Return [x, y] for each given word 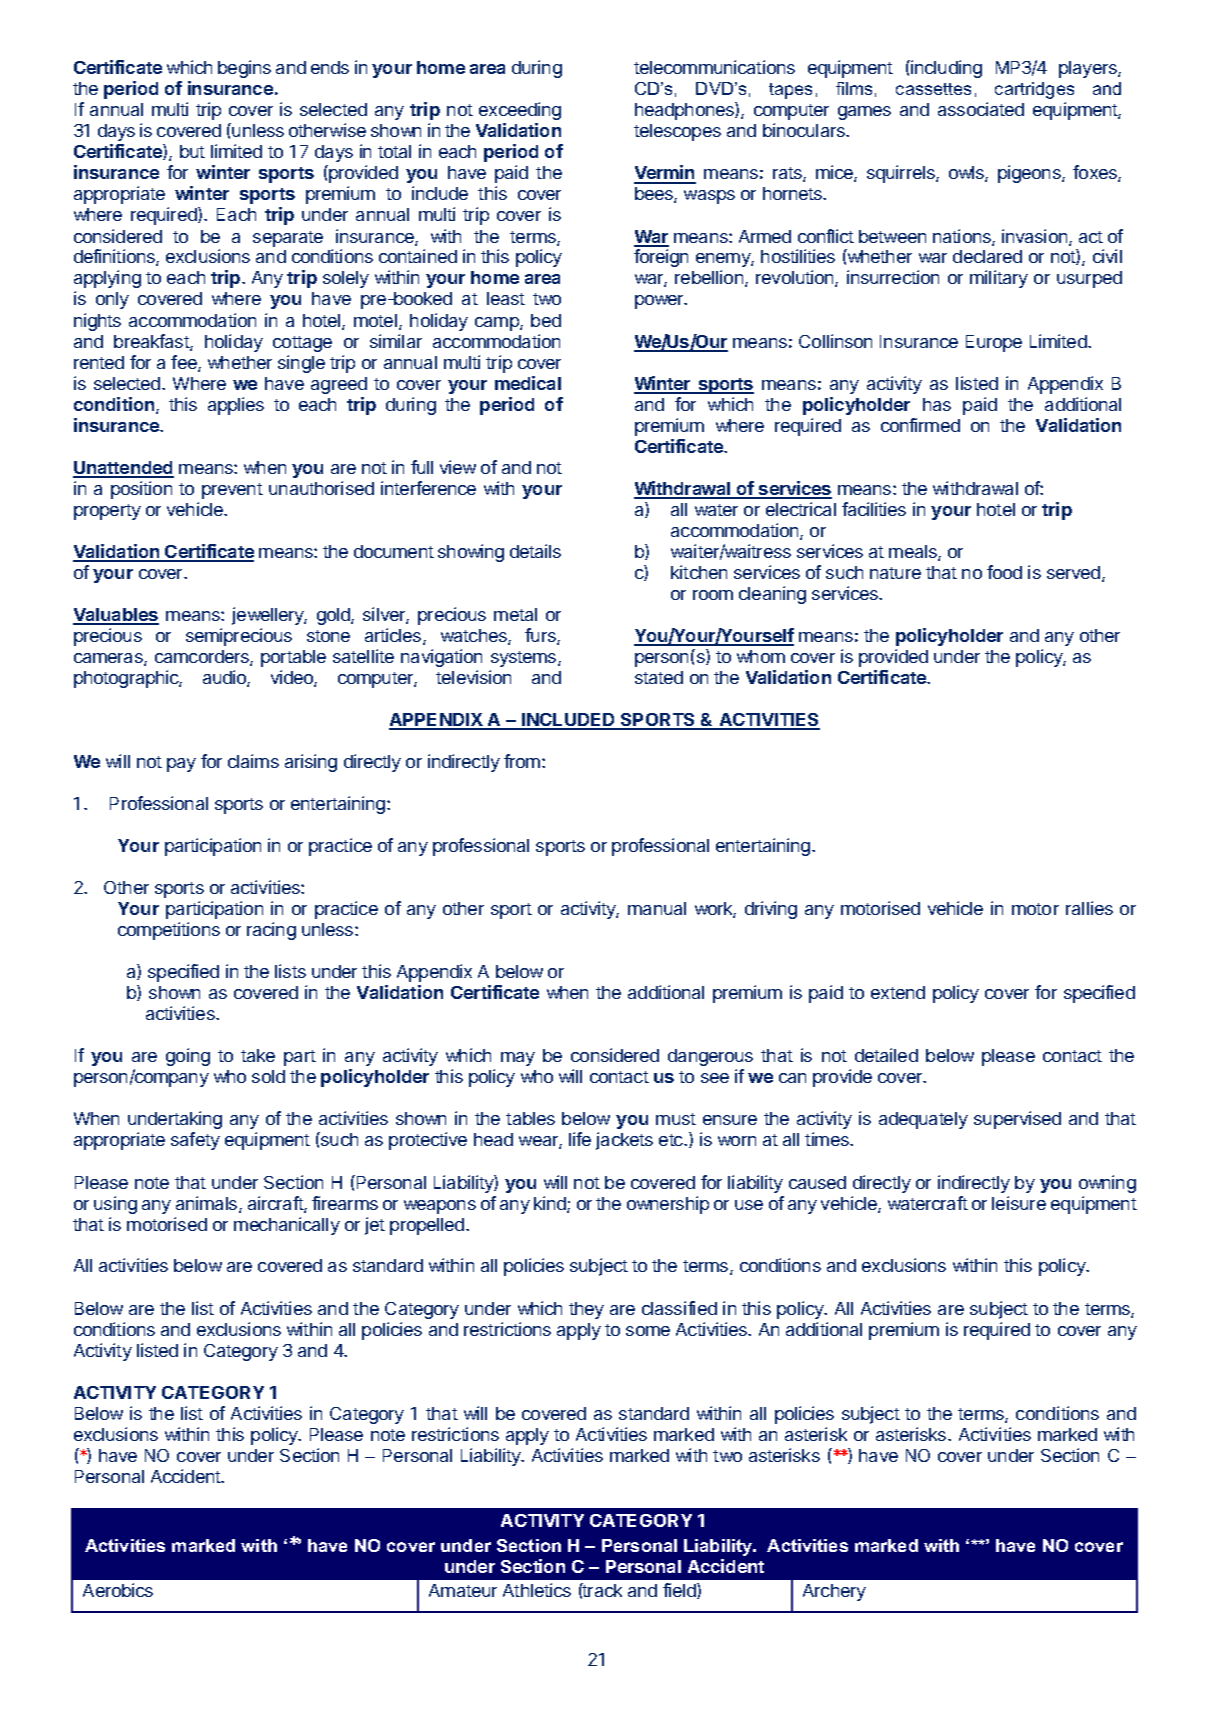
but [192, 151]
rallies [1089, 908]
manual [657, 908]
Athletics [537, 1590]
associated [981, 109]
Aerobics [118, 1590]
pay [181, 765]
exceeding [520, 111]
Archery [834, 1592]
